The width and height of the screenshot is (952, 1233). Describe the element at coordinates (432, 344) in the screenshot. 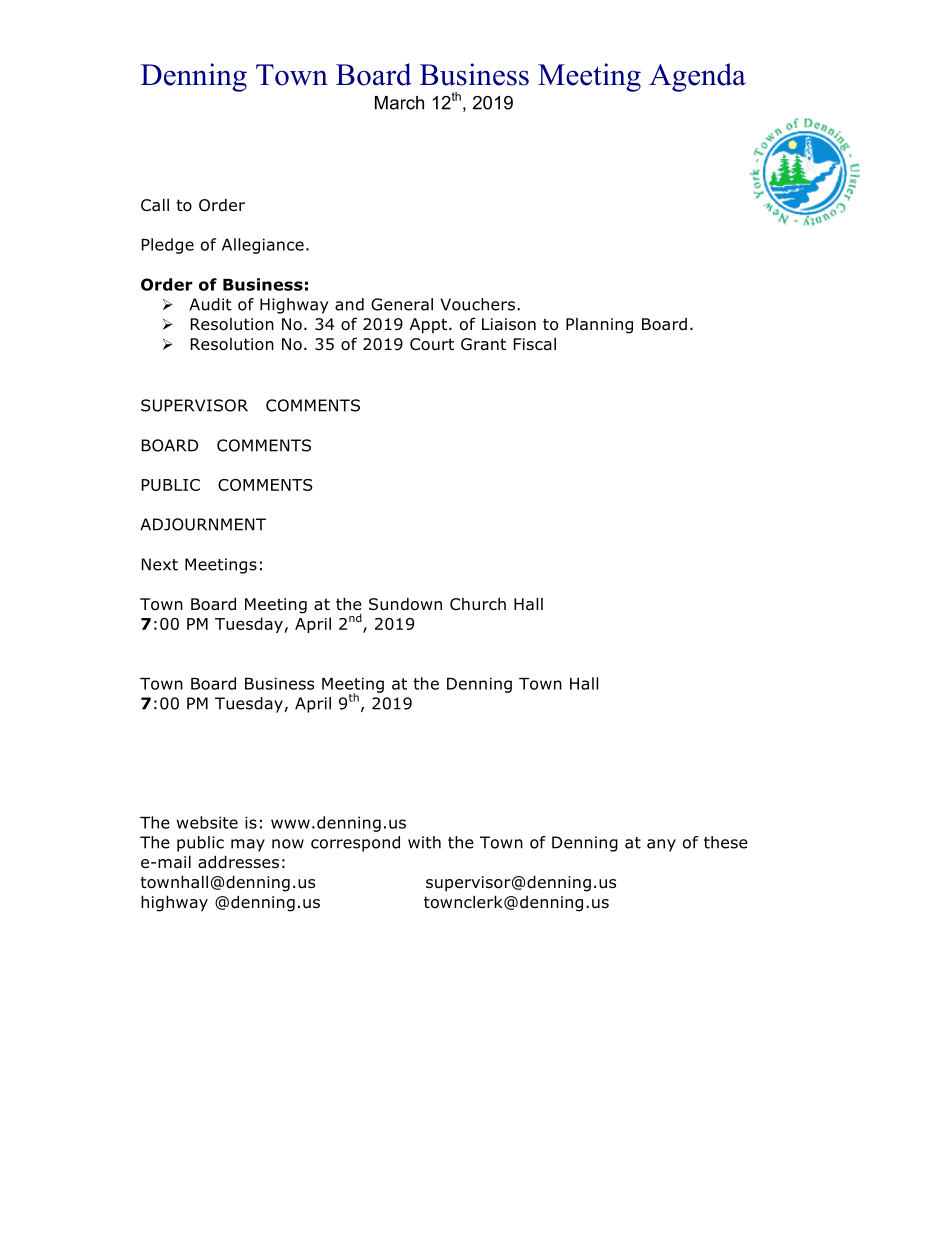

I see `Court` at that location.
